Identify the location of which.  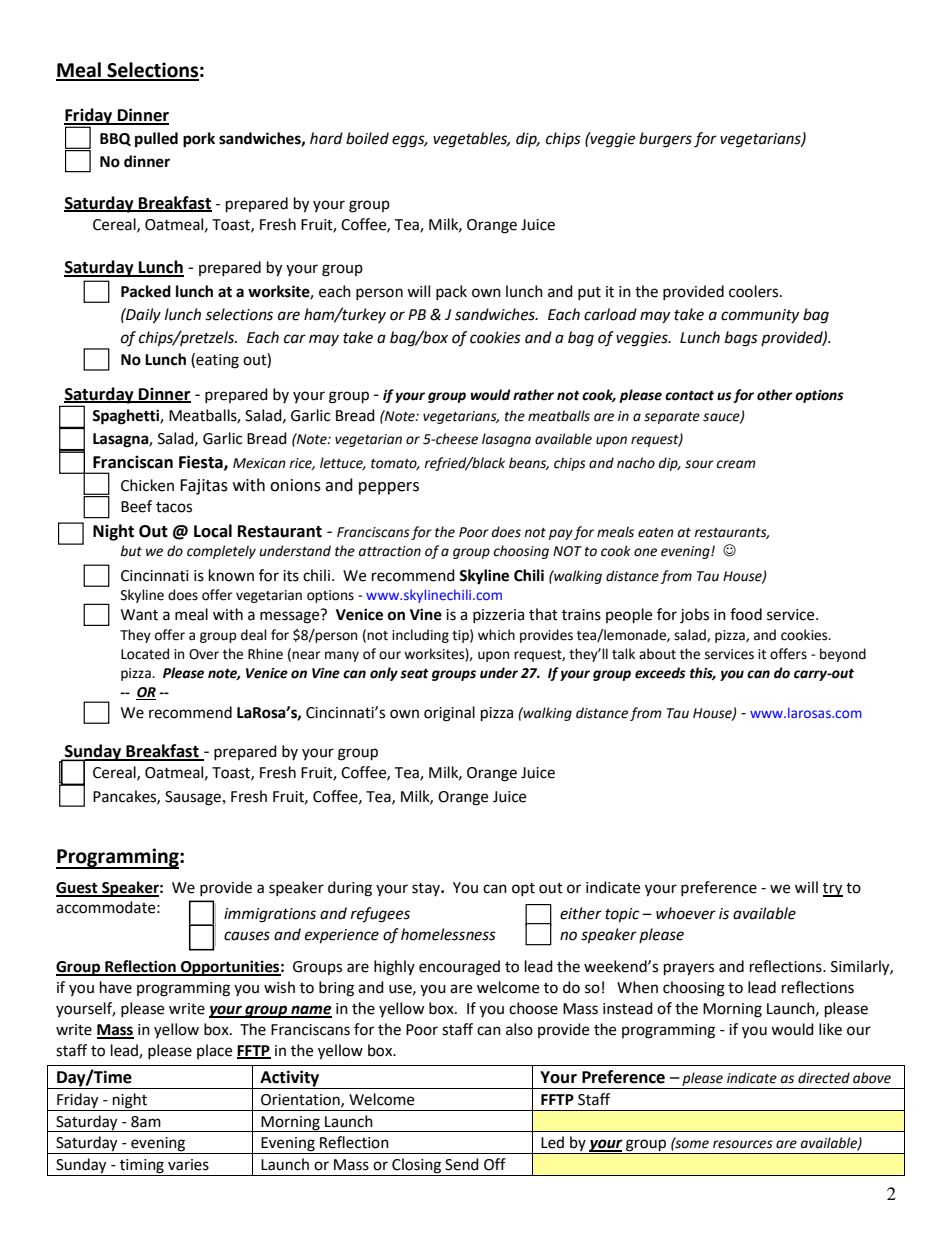
(496, 635).
